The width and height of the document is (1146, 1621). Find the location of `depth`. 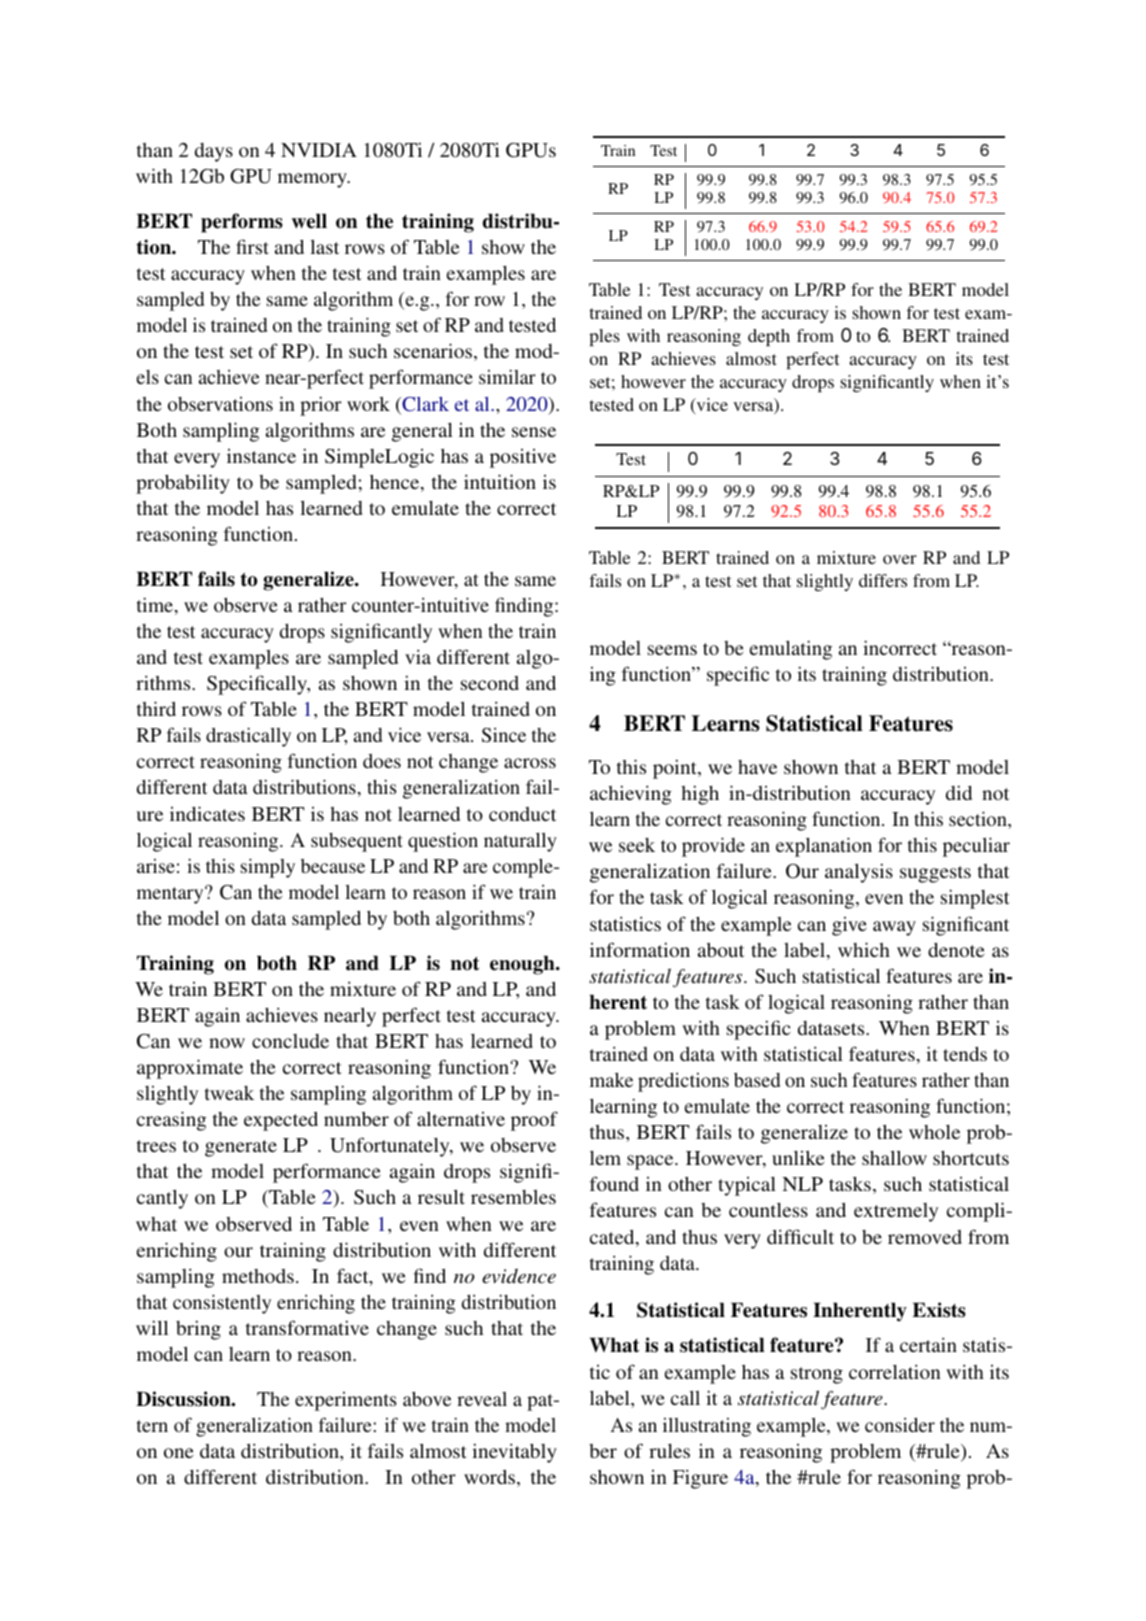

depth is located at coordinates (769, 337).
